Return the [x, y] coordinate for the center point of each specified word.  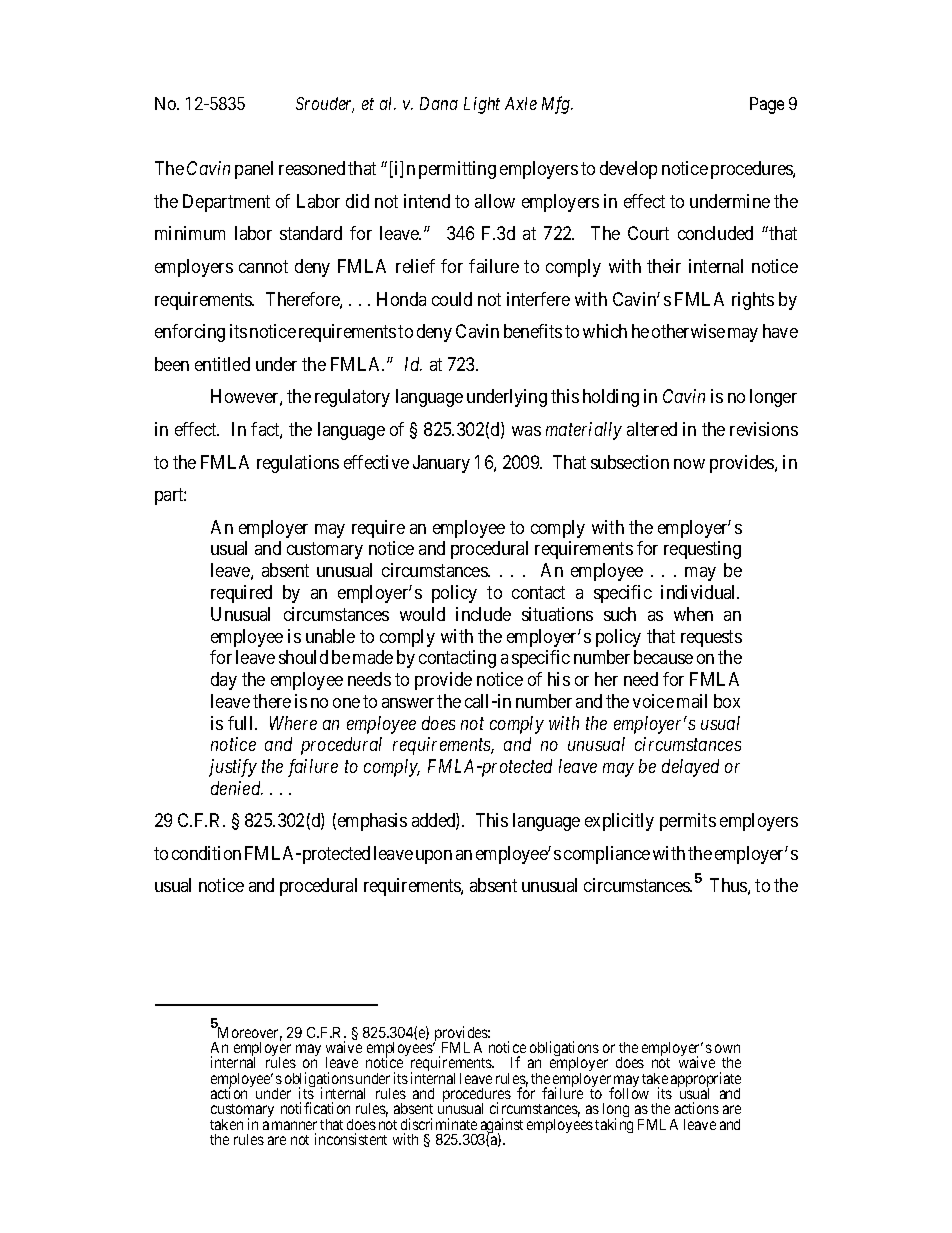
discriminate [439, 1124]
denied [237, 788]
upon [434, 857]
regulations [298, 464]
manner [294, 1125]
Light [482, 105]
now [689, 464]
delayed [690, 768]
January [441, 464]
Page [767, 105]
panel [254, 170]
